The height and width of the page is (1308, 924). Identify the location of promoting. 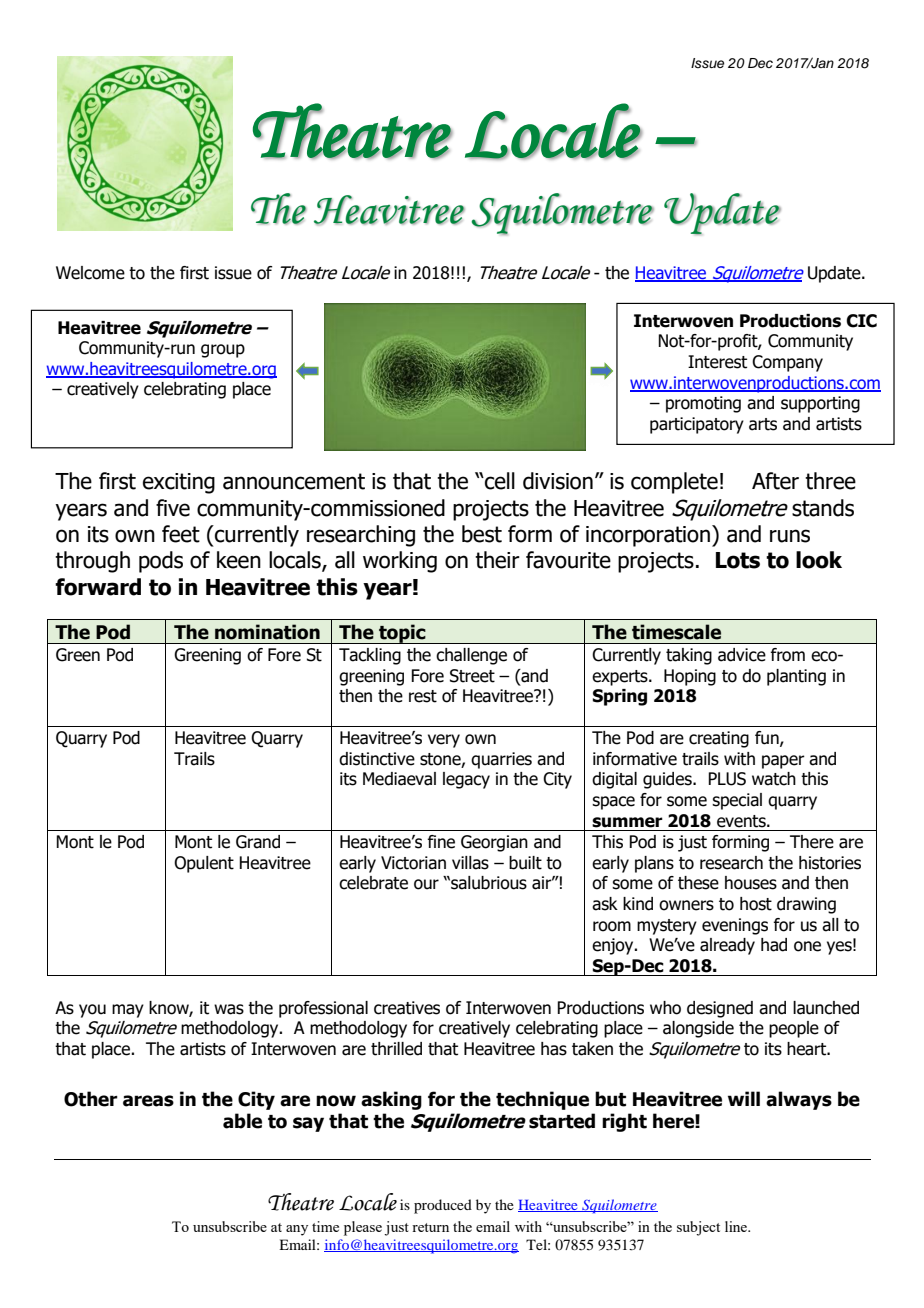
(703, 404).
